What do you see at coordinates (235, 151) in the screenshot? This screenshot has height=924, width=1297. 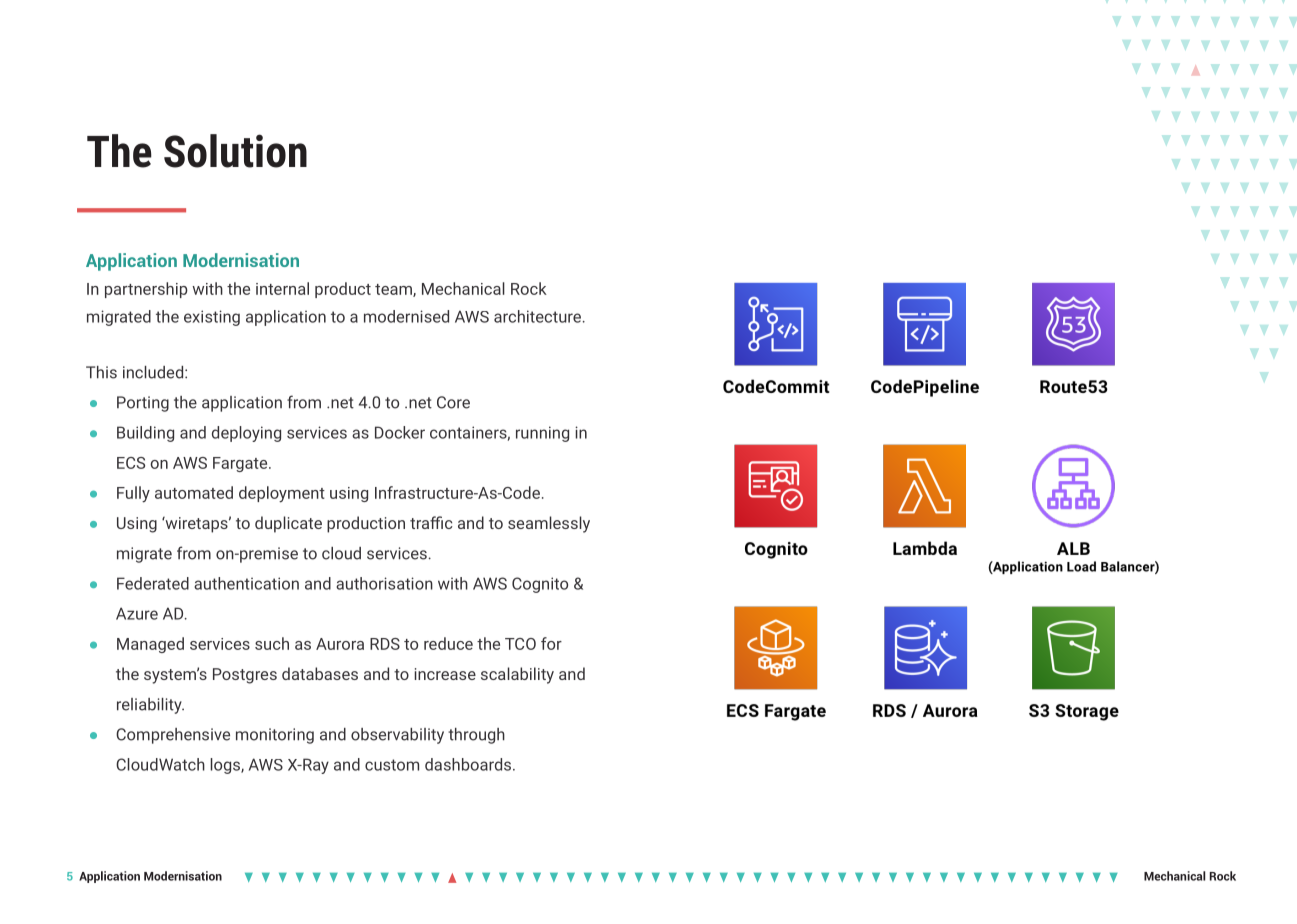 I see `Solution` at bounding box center [235, 151].
